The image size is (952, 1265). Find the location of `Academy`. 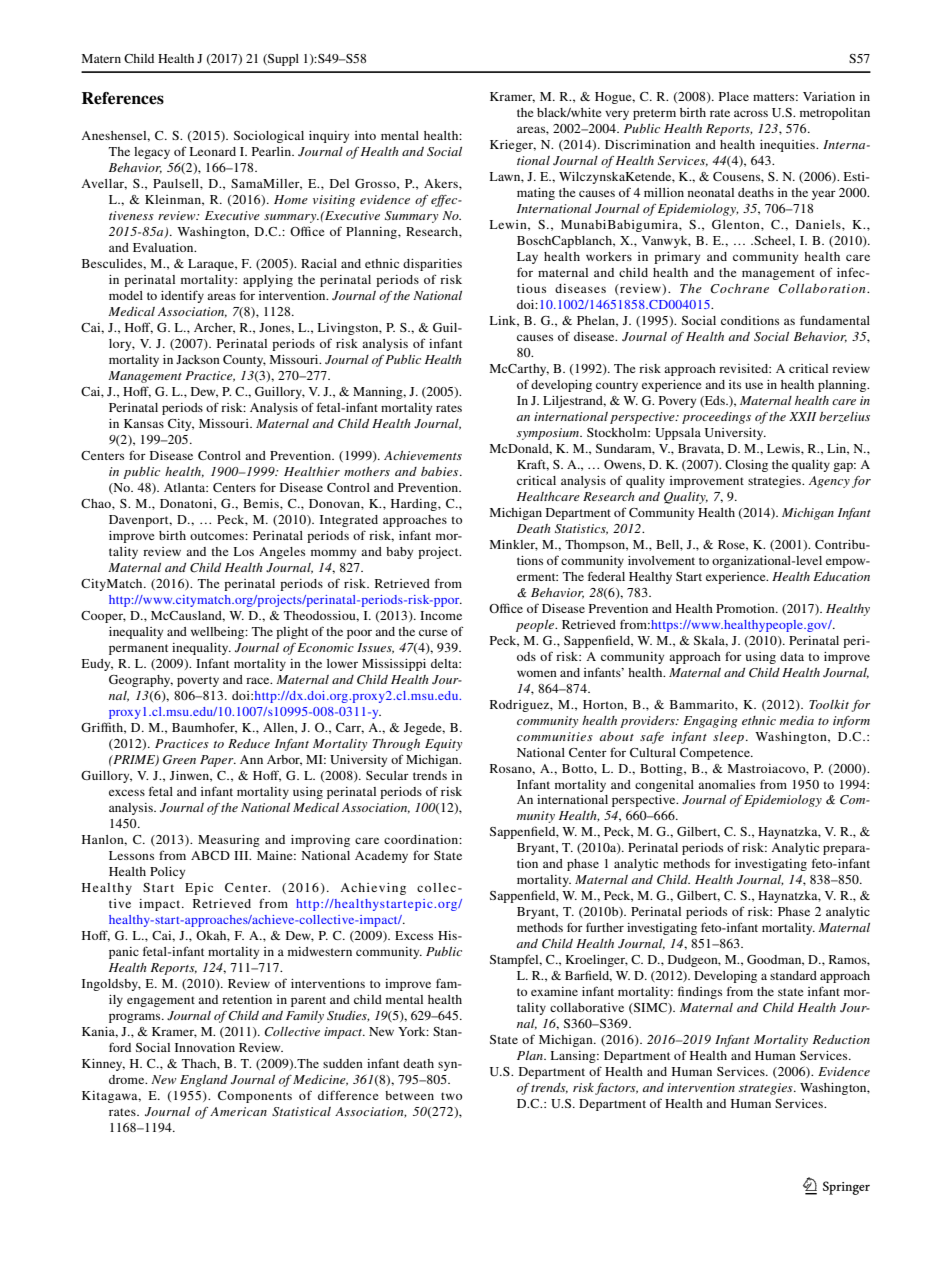

Academy is located at coordinates (381, 857).
